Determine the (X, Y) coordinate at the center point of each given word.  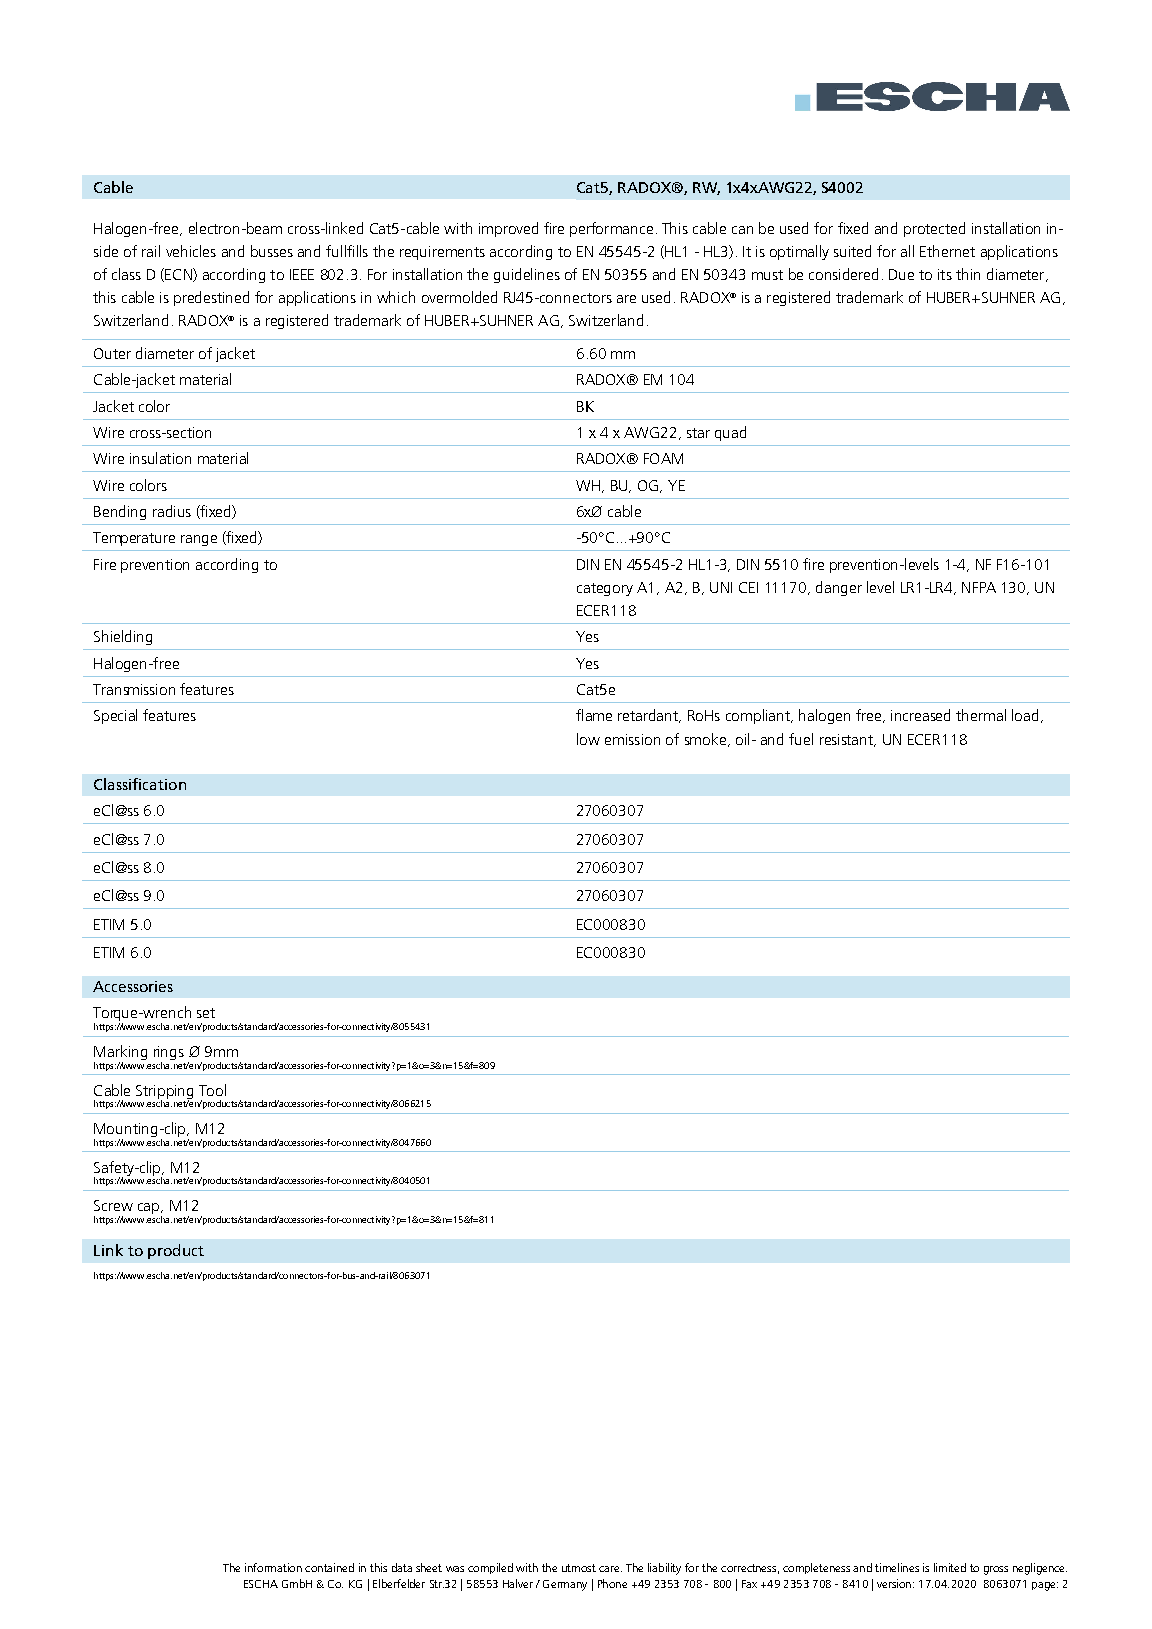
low (588, 739)
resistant (848, 740)
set (206, 1013)
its (945, 274)
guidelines (527, 275)
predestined (211, 298)
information (273, 1567)
